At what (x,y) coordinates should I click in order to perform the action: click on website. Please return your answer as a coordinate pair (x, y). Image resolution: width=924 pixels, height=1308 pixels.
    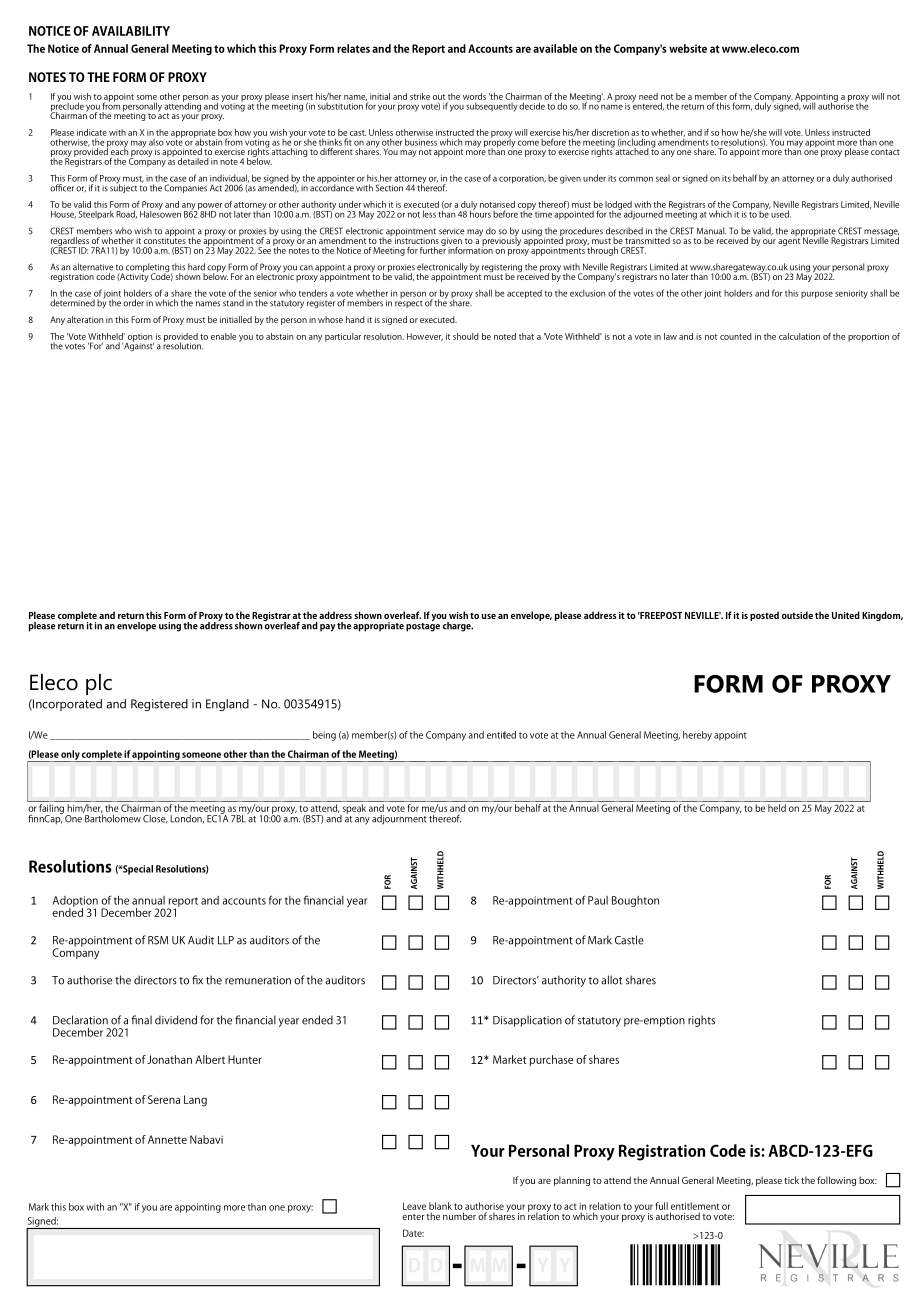
    Looking at the image, I should click on (688, 48).
